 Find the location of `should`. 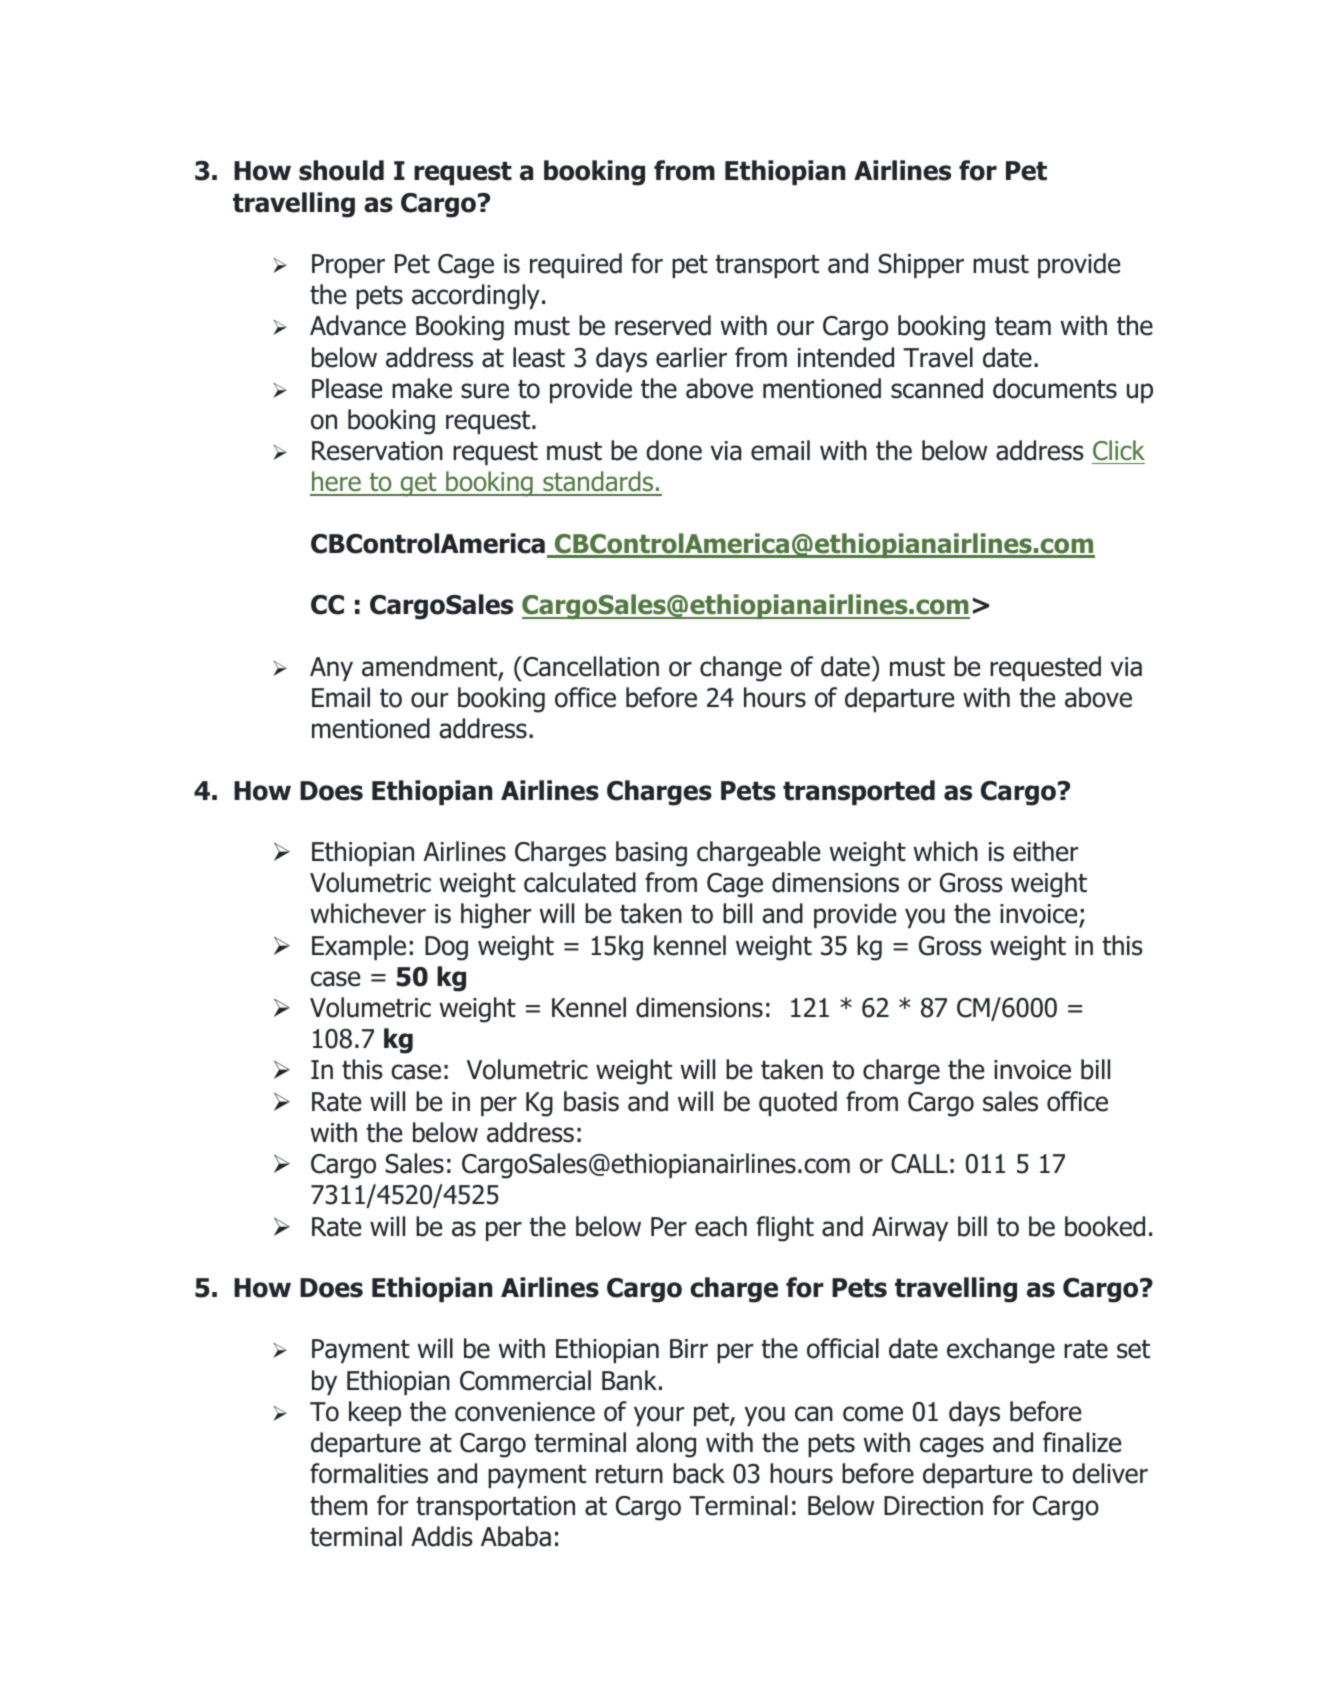

should is located at coordinates (341, 170).
